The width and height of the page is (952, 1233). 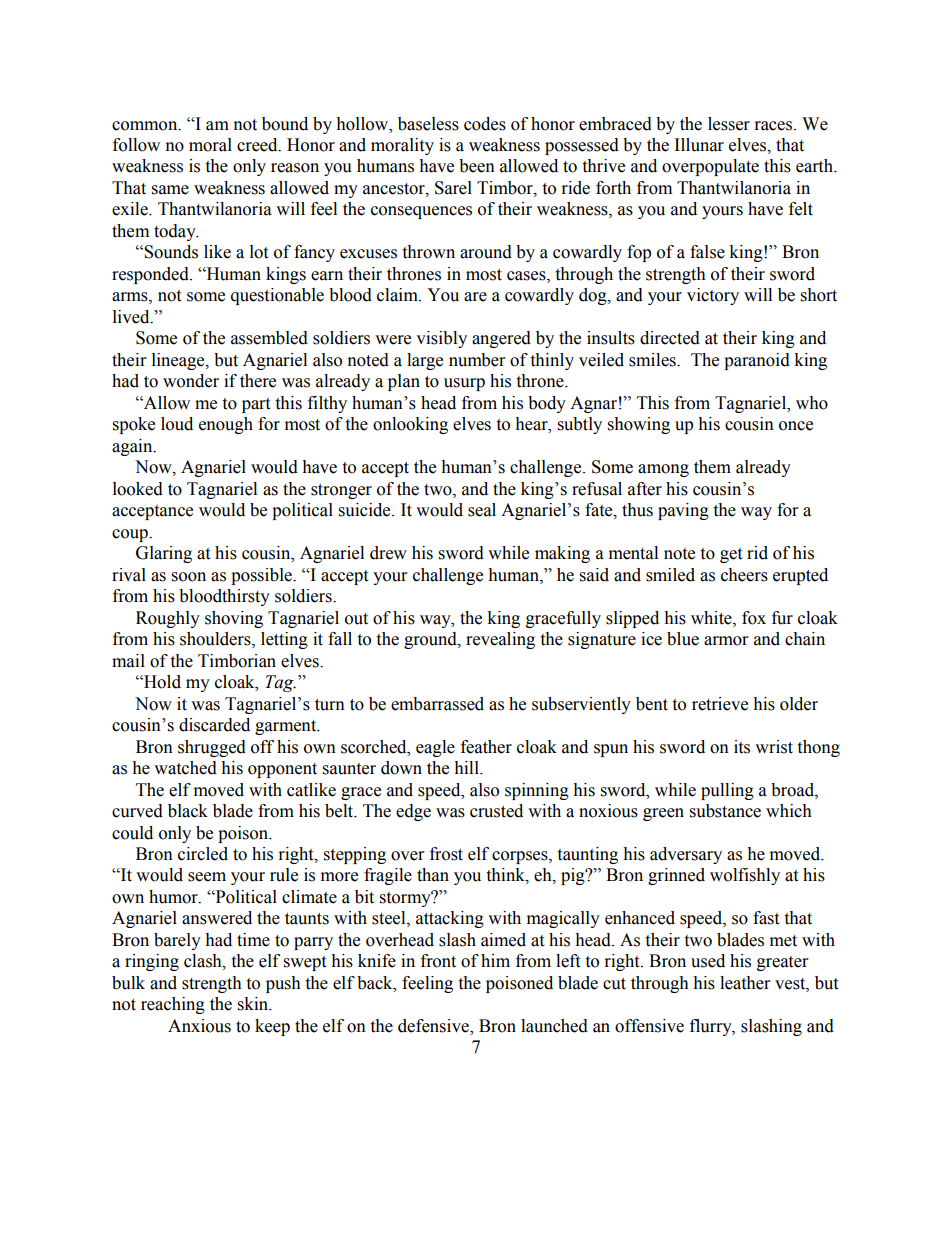 What do you see at coordinates (434, 1027) in the page?
I see `defensive` at bounding box center [434, 1027].
